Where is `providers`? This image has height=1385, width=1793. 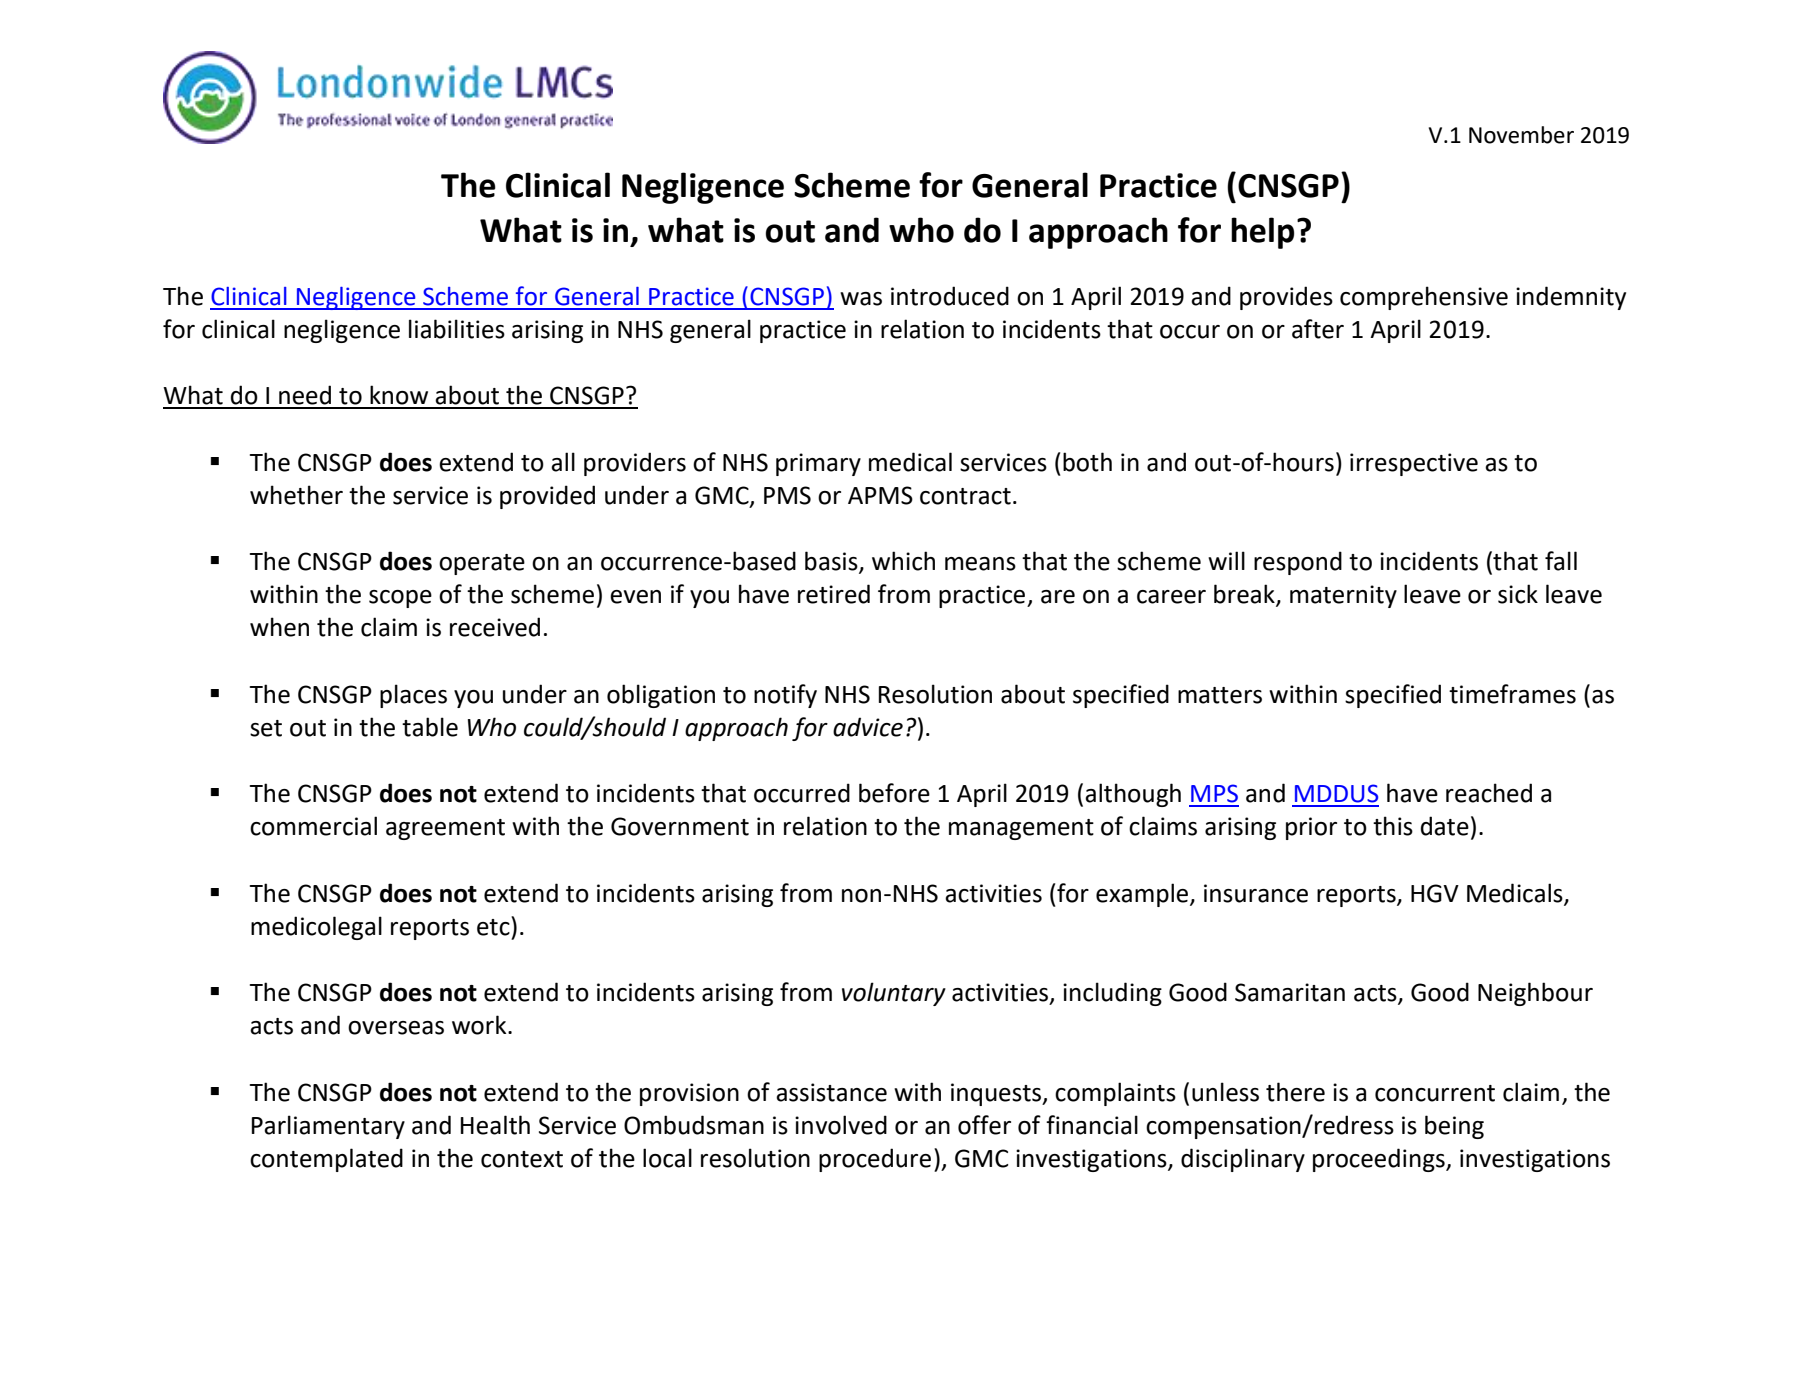
providers is located at coordinates (635, 464).
